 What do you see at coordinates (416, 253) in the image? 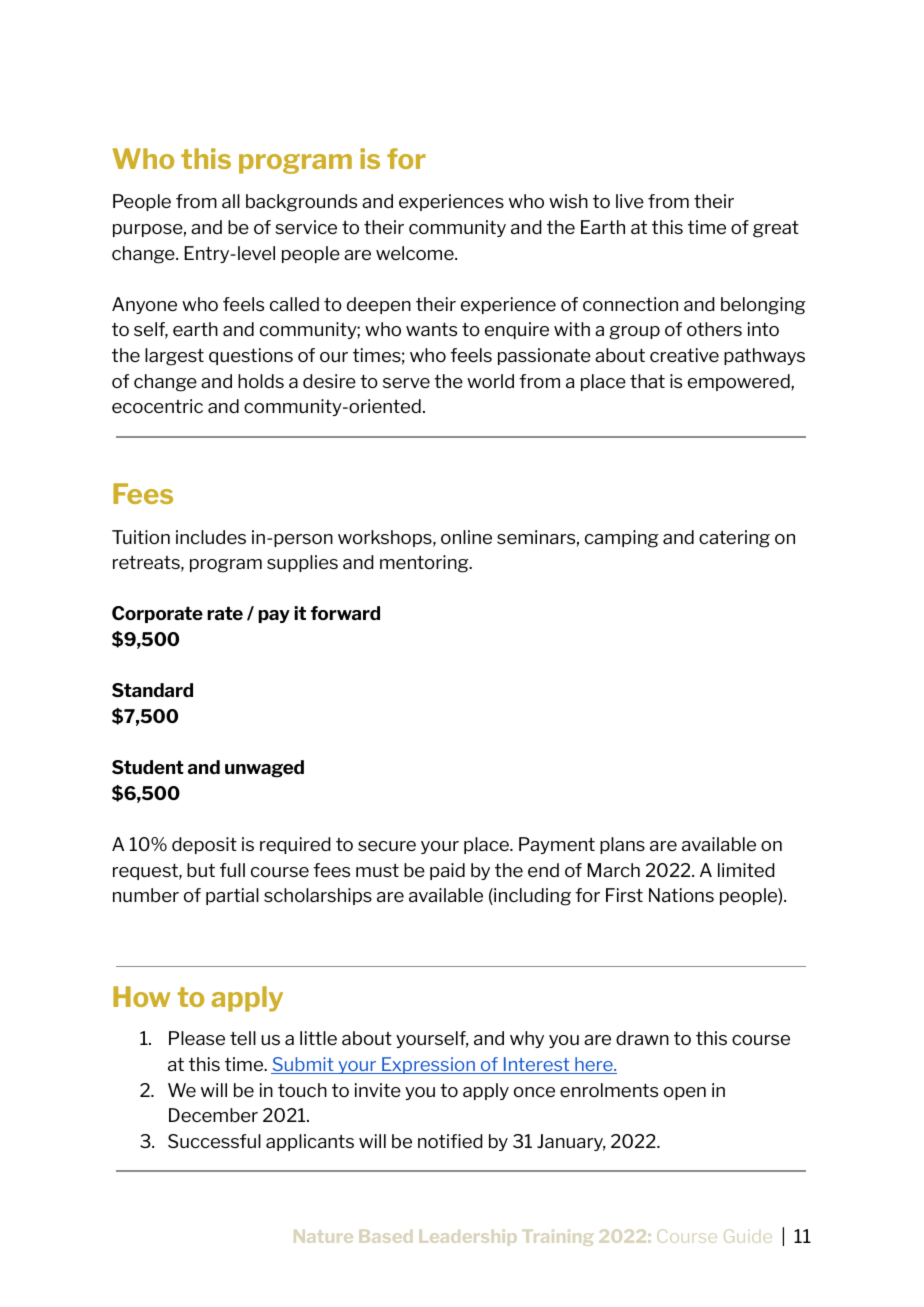
I see `welcome` at bounding box center [416, 253].
